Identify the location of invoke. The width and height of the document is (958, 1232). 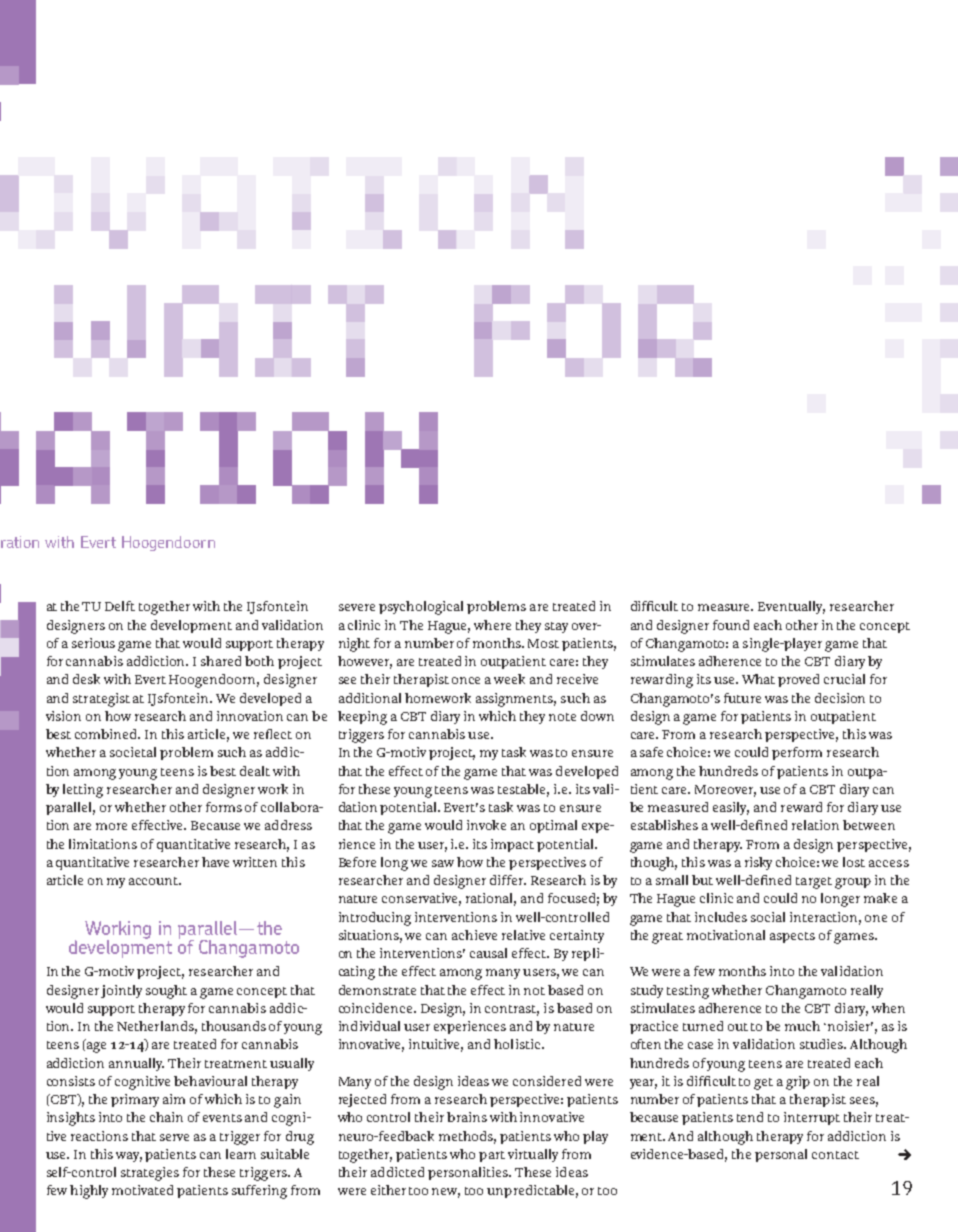
(486, 825).
